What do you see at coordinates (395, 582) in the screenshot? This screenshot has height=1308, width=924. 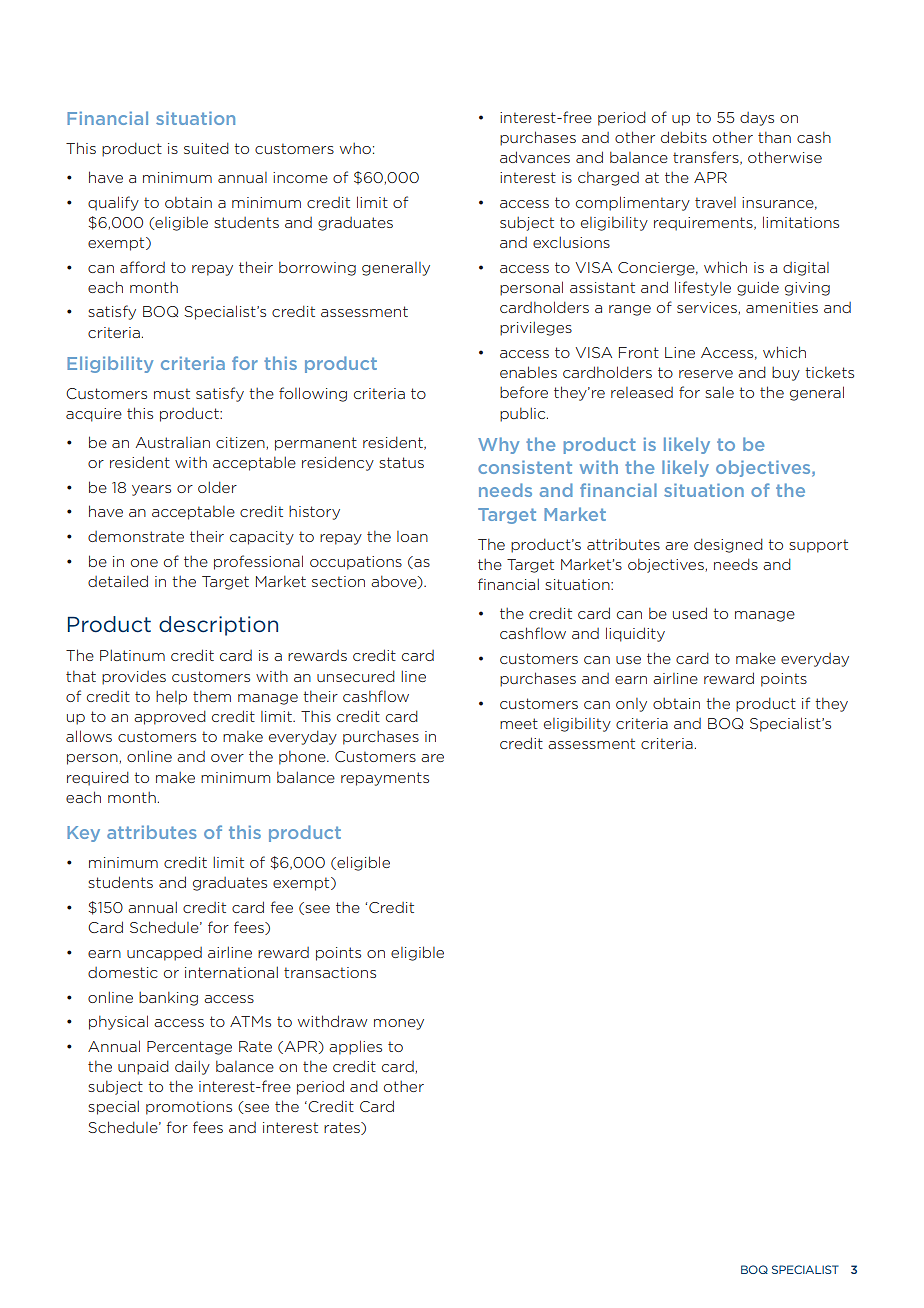 I see `above` at bounding box center [395, 582].
